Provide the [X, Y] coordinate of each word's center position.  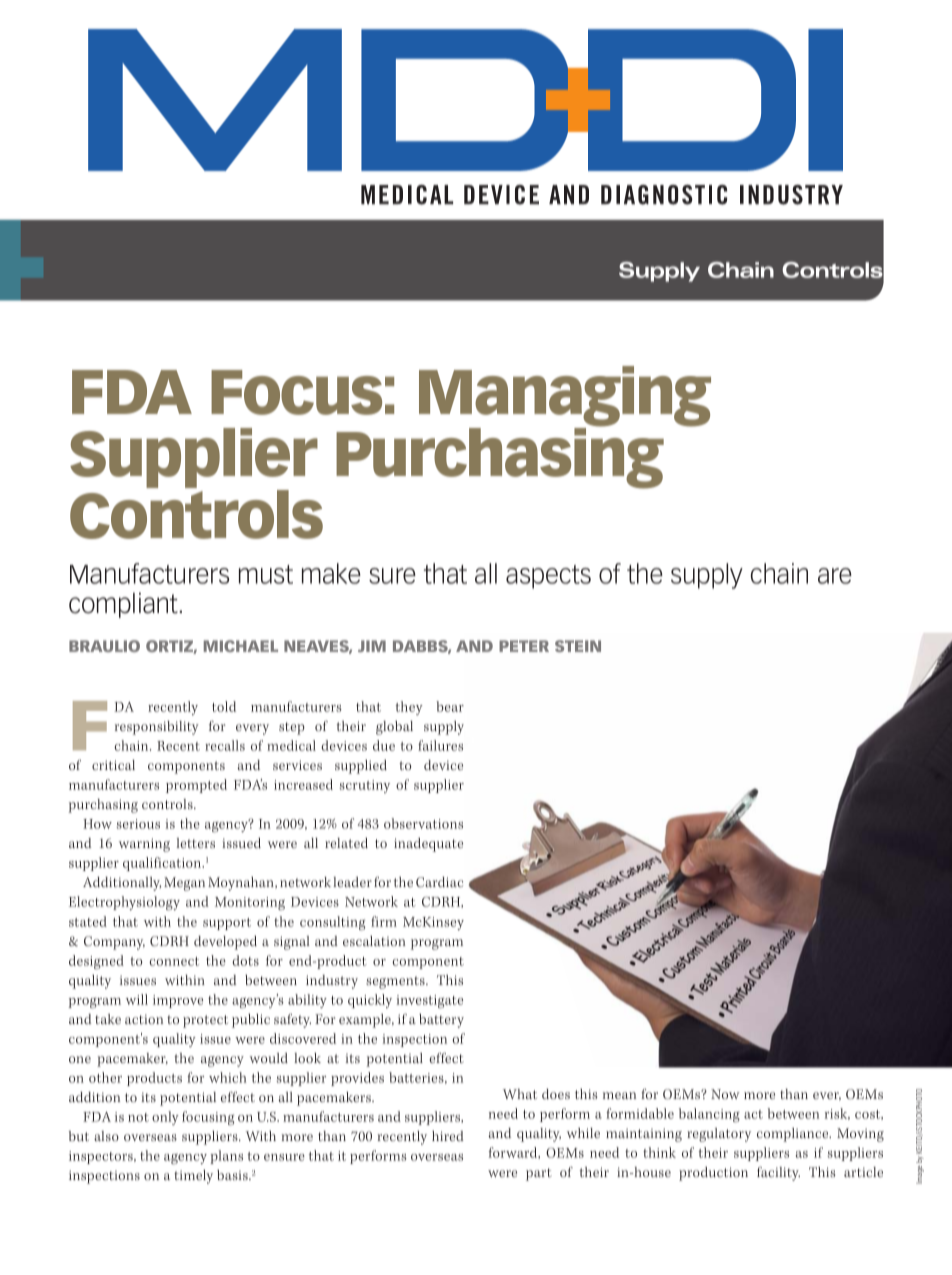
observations [423, 823]
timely [193, 1177]
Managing [565, 397]
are [835, 576]
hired [448, 1136]
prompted [196, 786]
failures [440, 745]
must [266, 574]
